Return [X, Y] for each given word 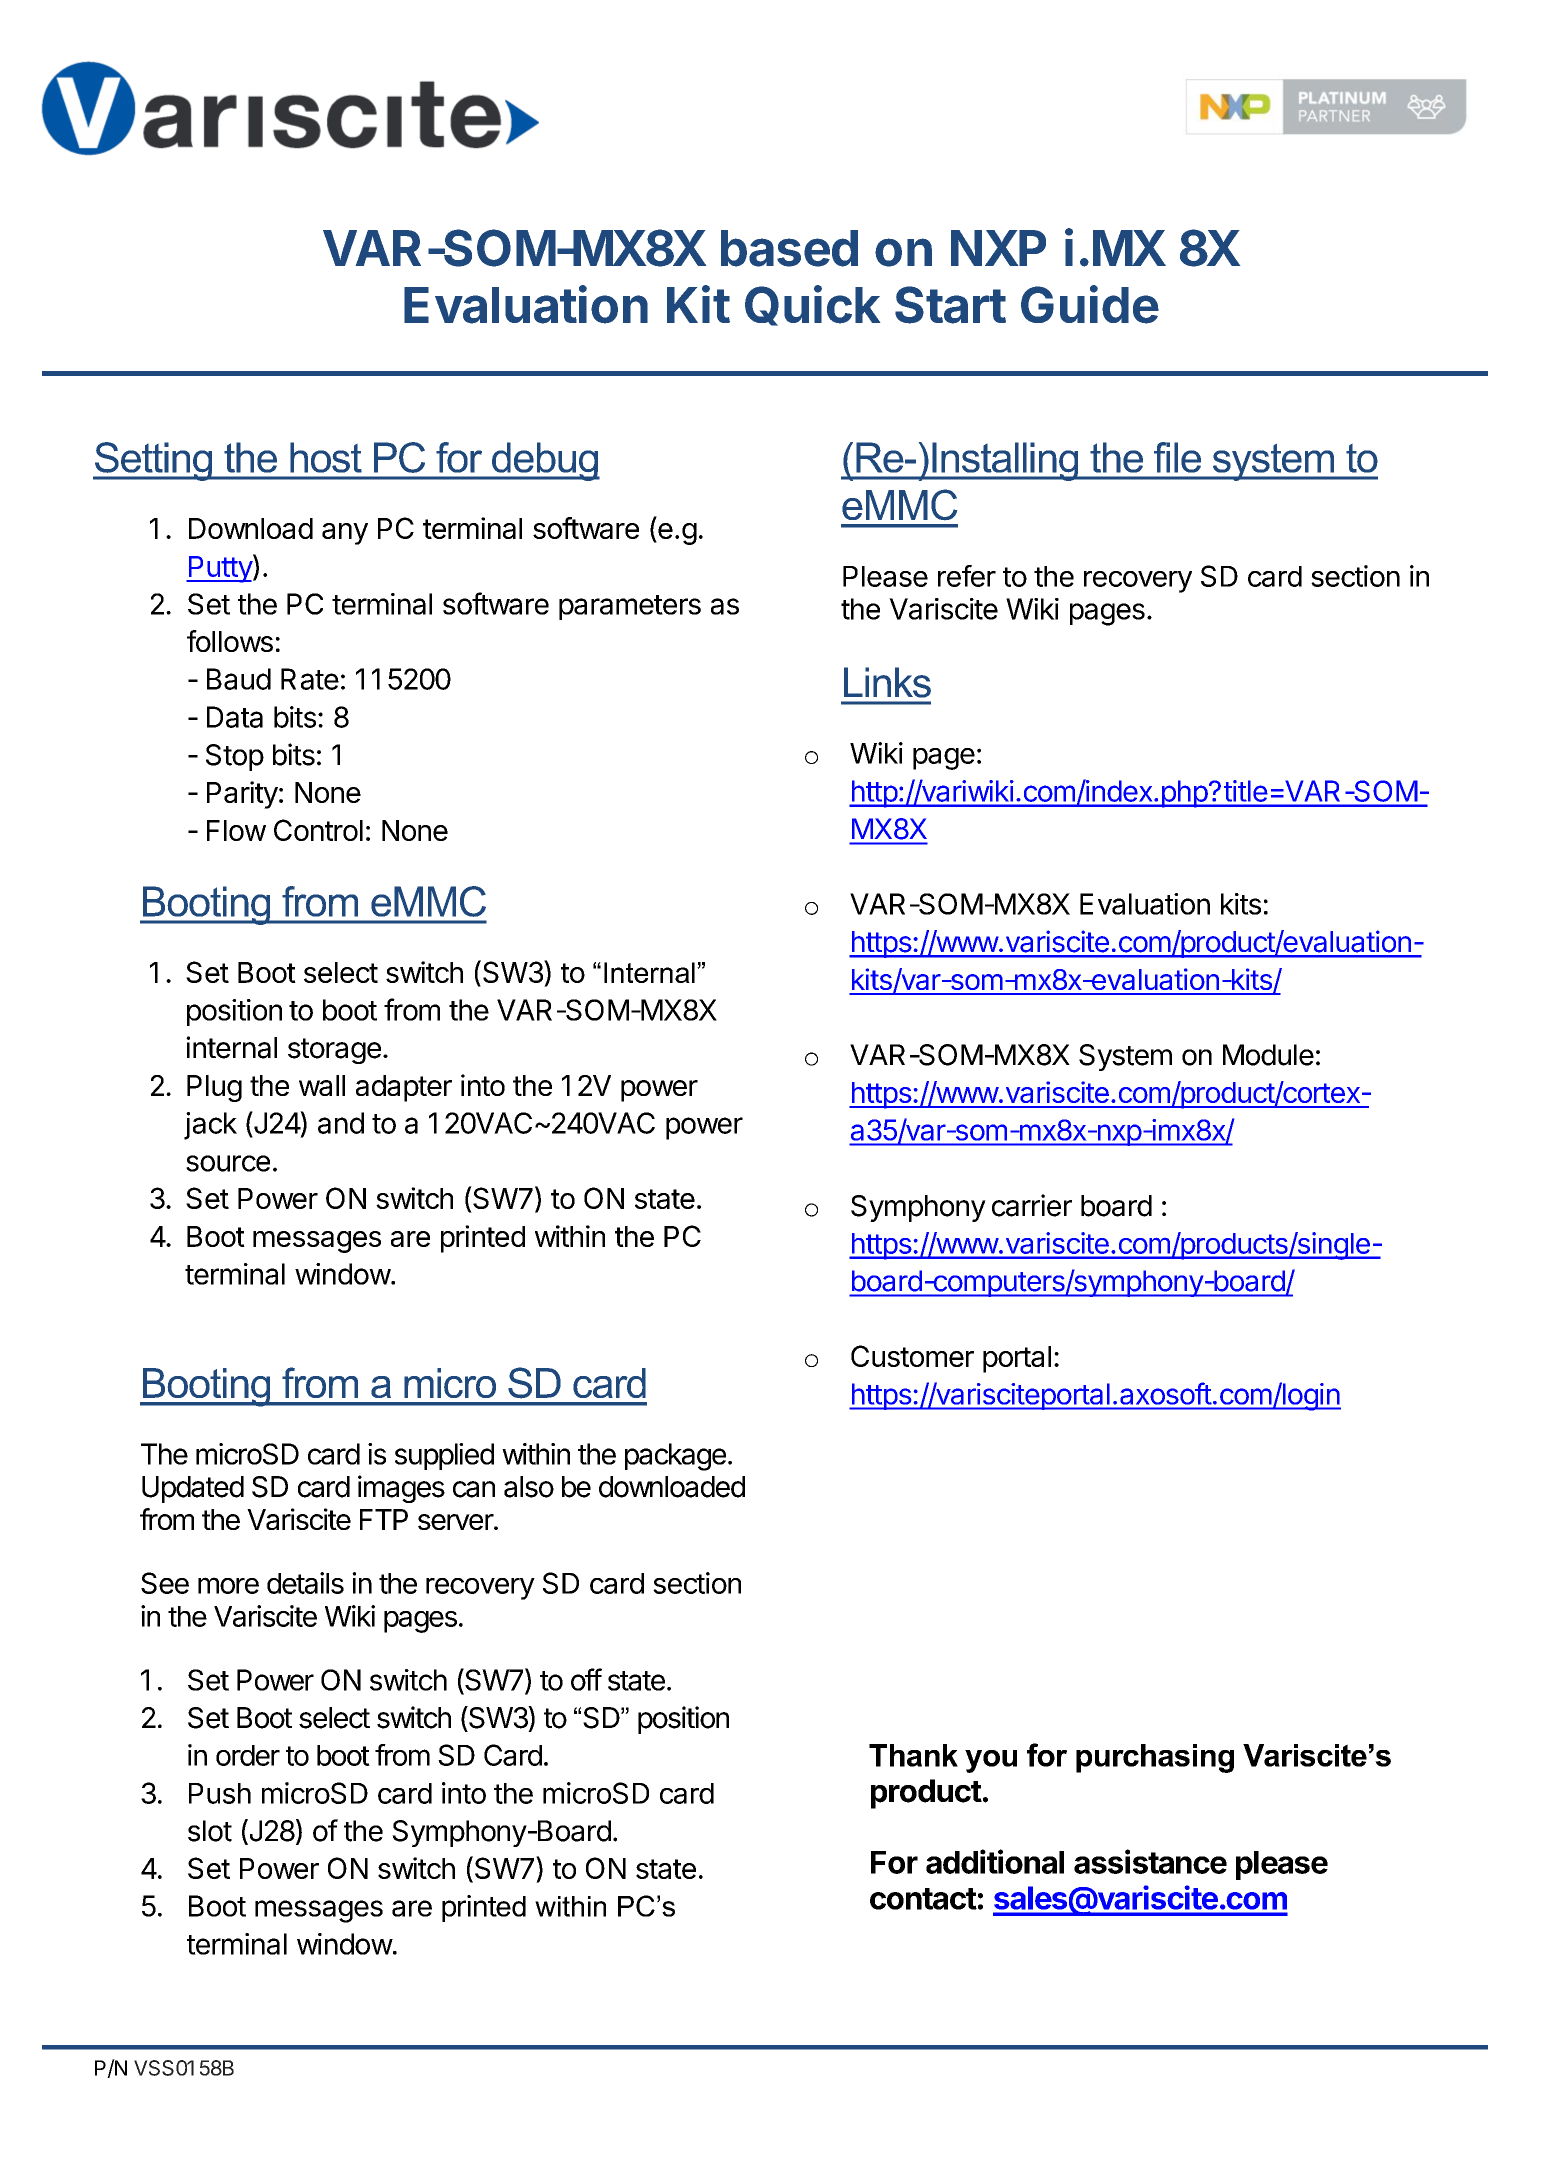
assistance [1150, 1861]
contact [923, 1899]
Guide [1090, 304]
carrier [1032, 1205]
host [326, 457]
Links [887, 682]
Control [318, 830]
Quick [812, 305]
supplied [444, 1456]
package [675, 1457]
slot [210, 1831]
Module [1268, 1055]
